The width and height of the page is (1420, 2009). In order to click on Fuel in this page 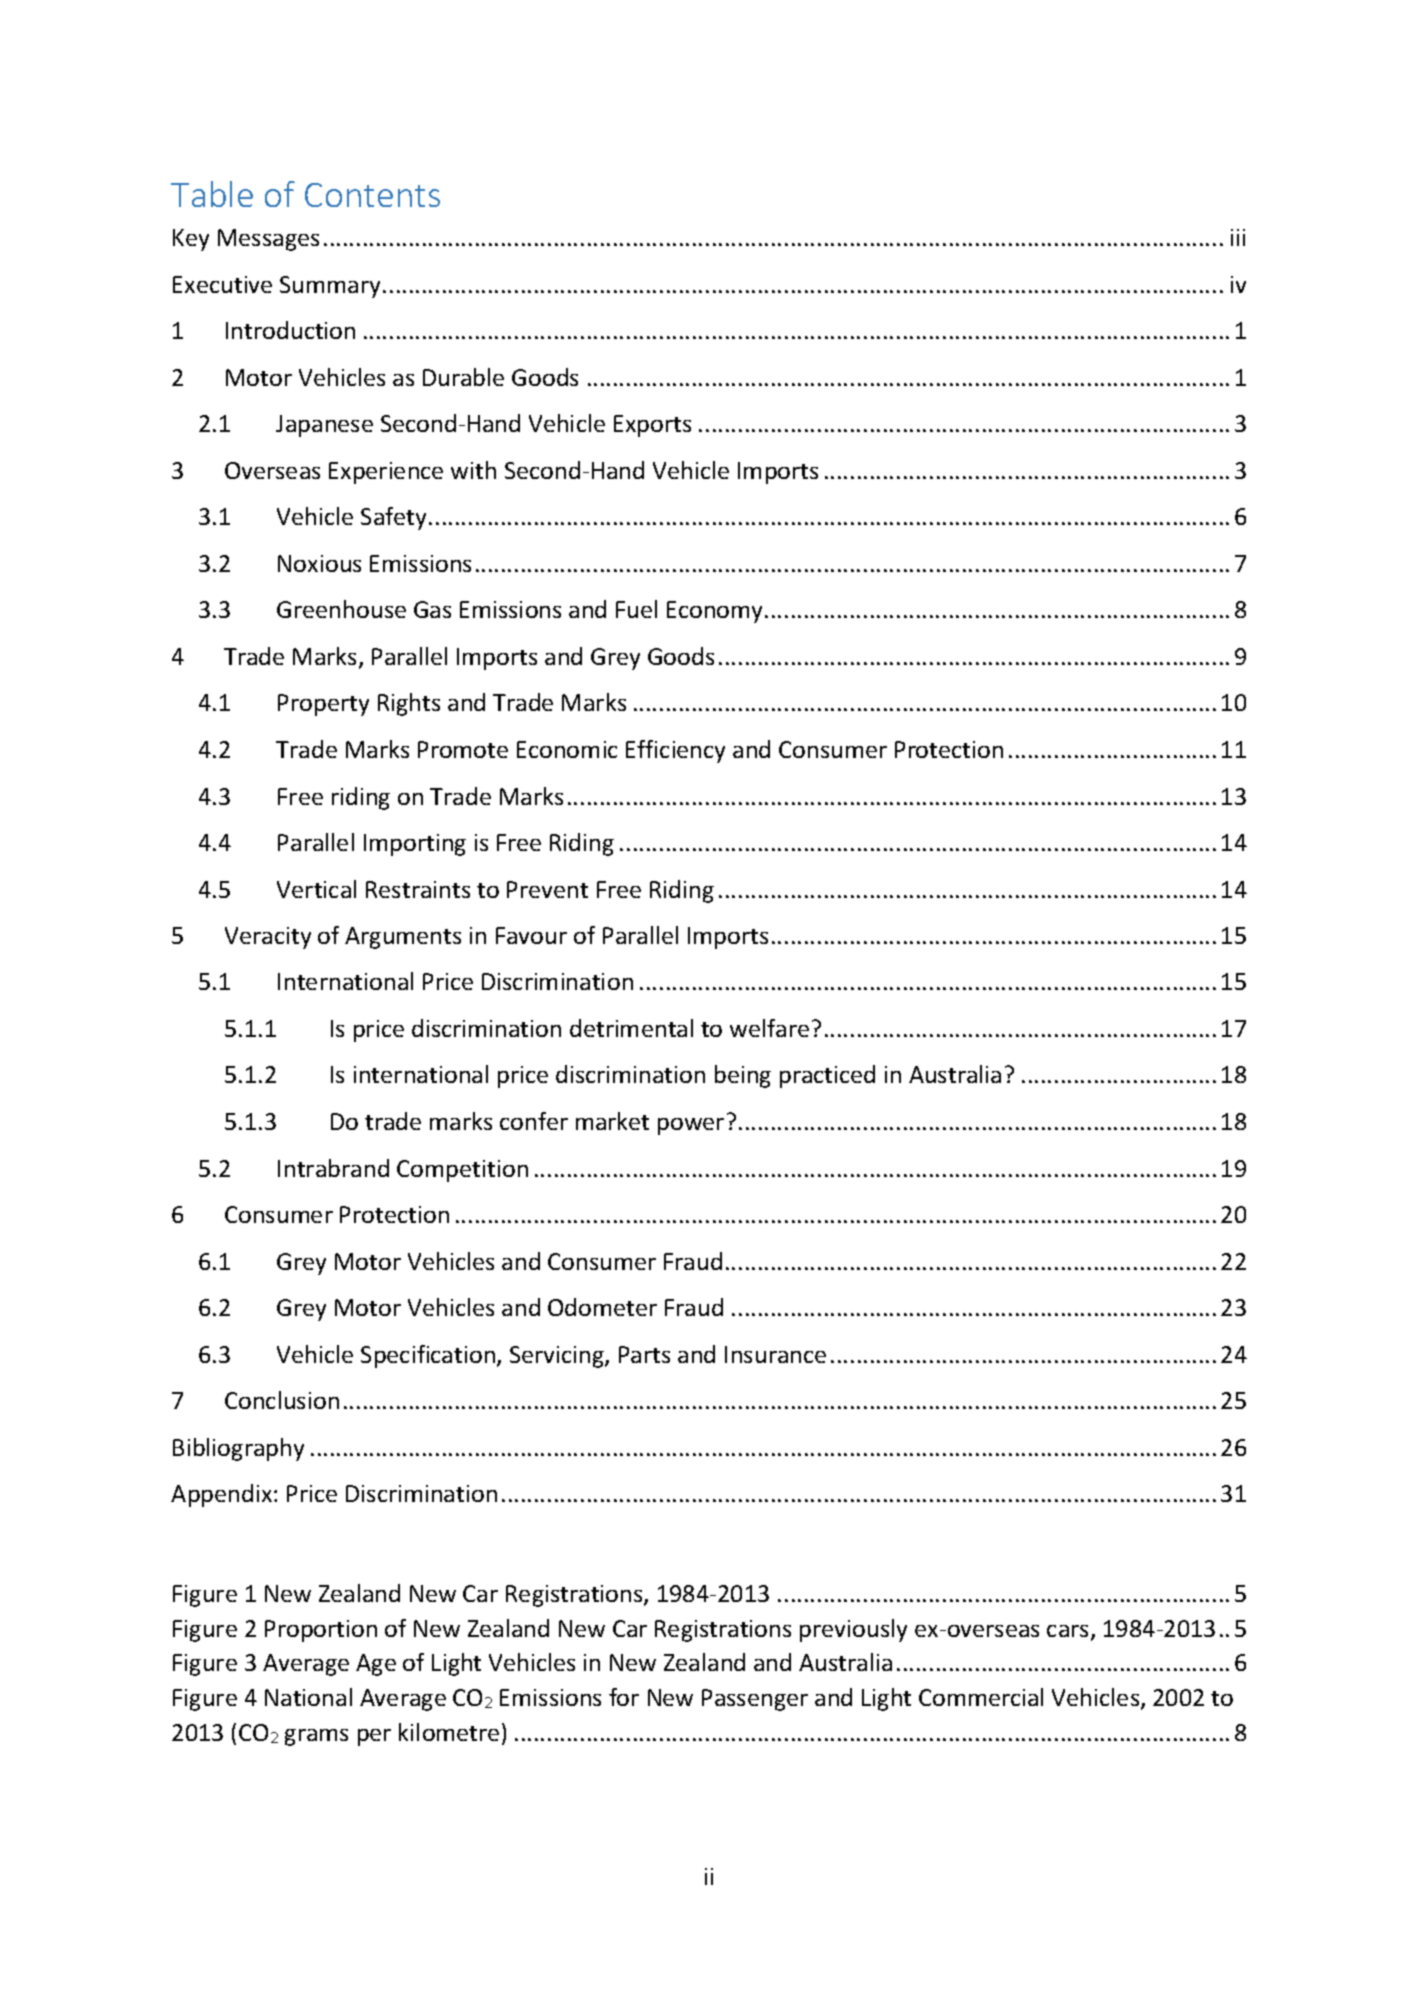, I will do `click(636, 609)`.
